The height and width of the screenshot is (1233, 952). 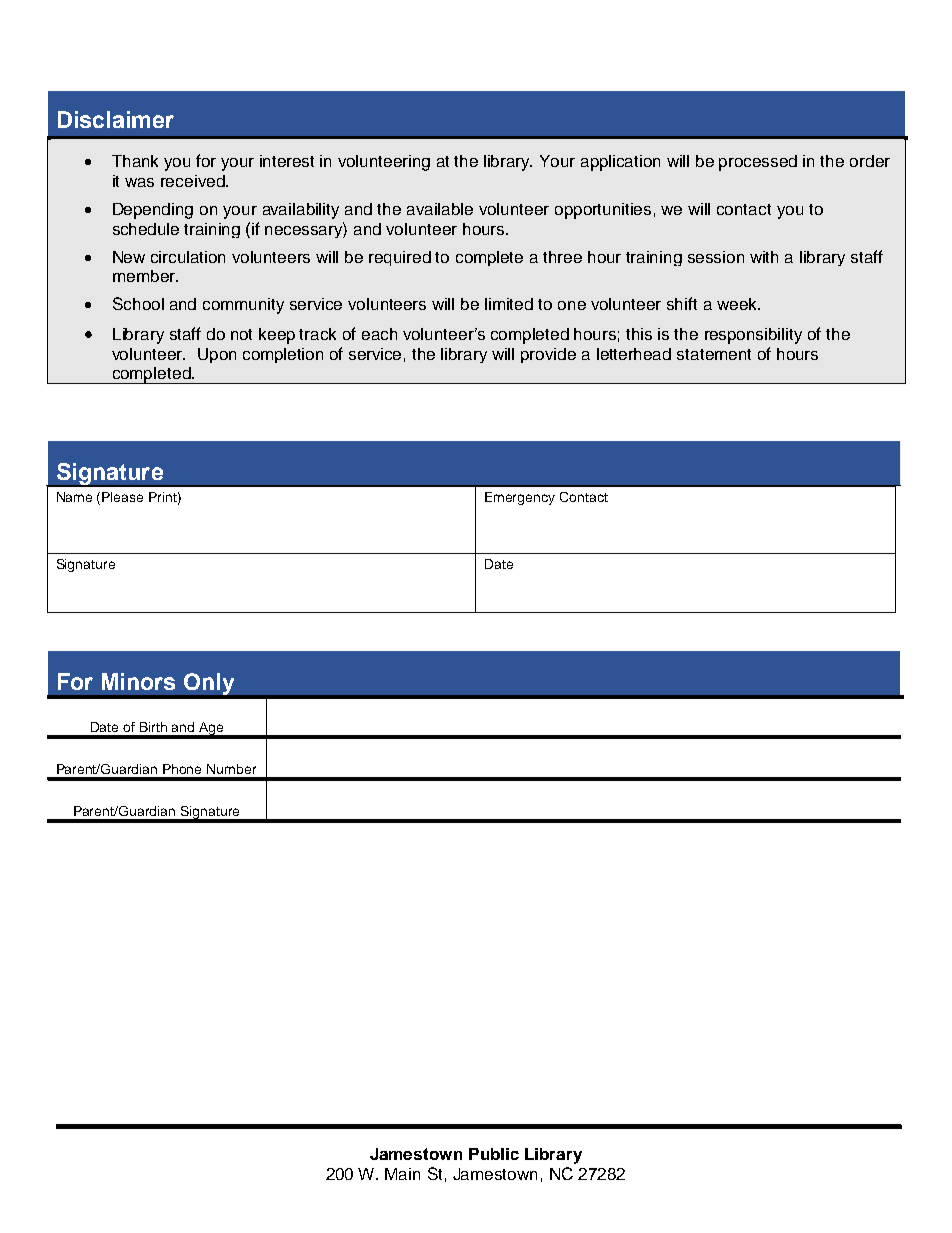 What do you see at coordinates (758, 163) in the screenshot?
I see `processed` at bounding box center [758, 163].
